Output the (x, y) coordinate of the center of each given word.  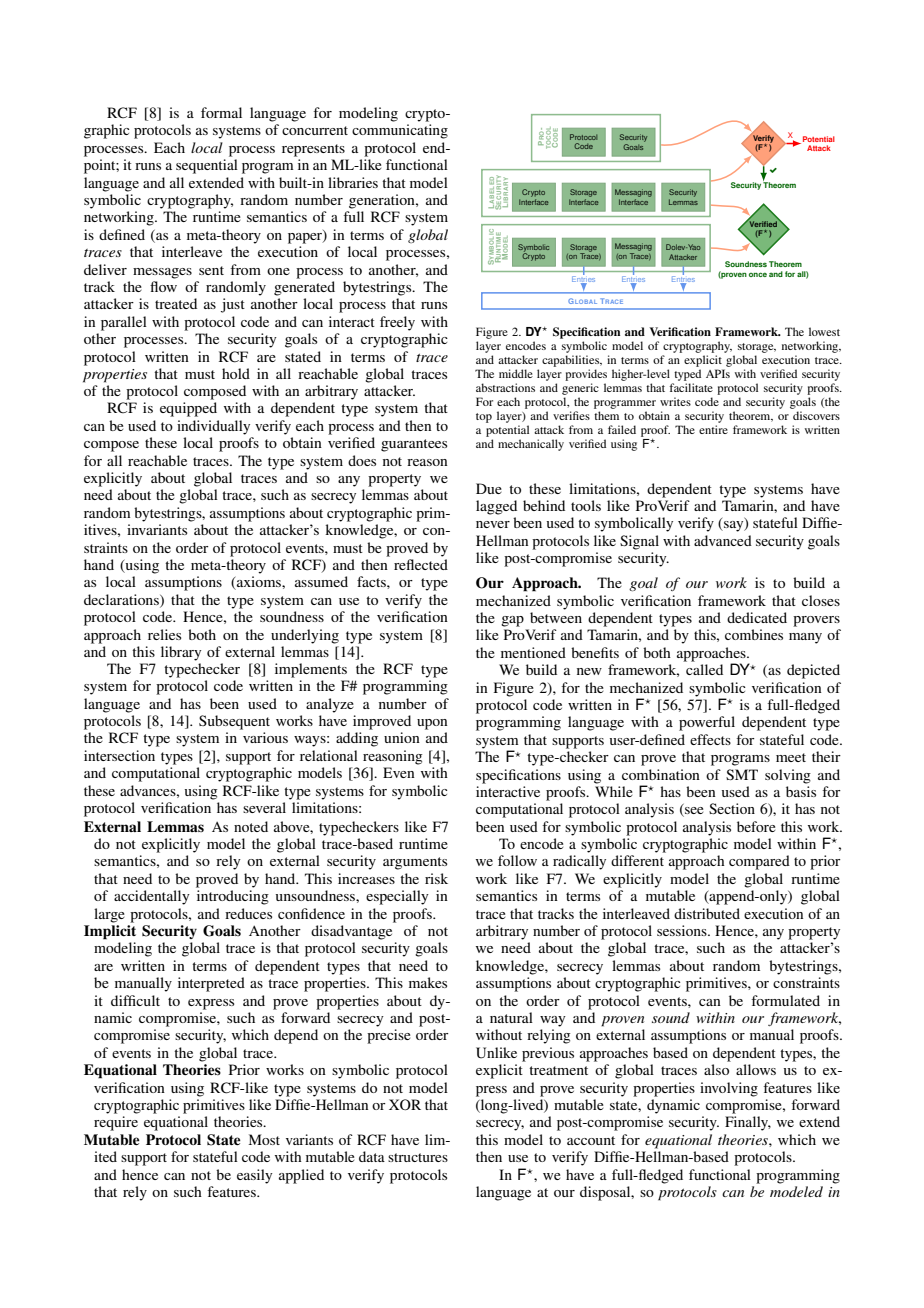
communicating (400, 131)
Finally (748, 1123)
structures (418, 1157)
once (758, 274)
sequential (207, 166)
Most (264, 1139)
